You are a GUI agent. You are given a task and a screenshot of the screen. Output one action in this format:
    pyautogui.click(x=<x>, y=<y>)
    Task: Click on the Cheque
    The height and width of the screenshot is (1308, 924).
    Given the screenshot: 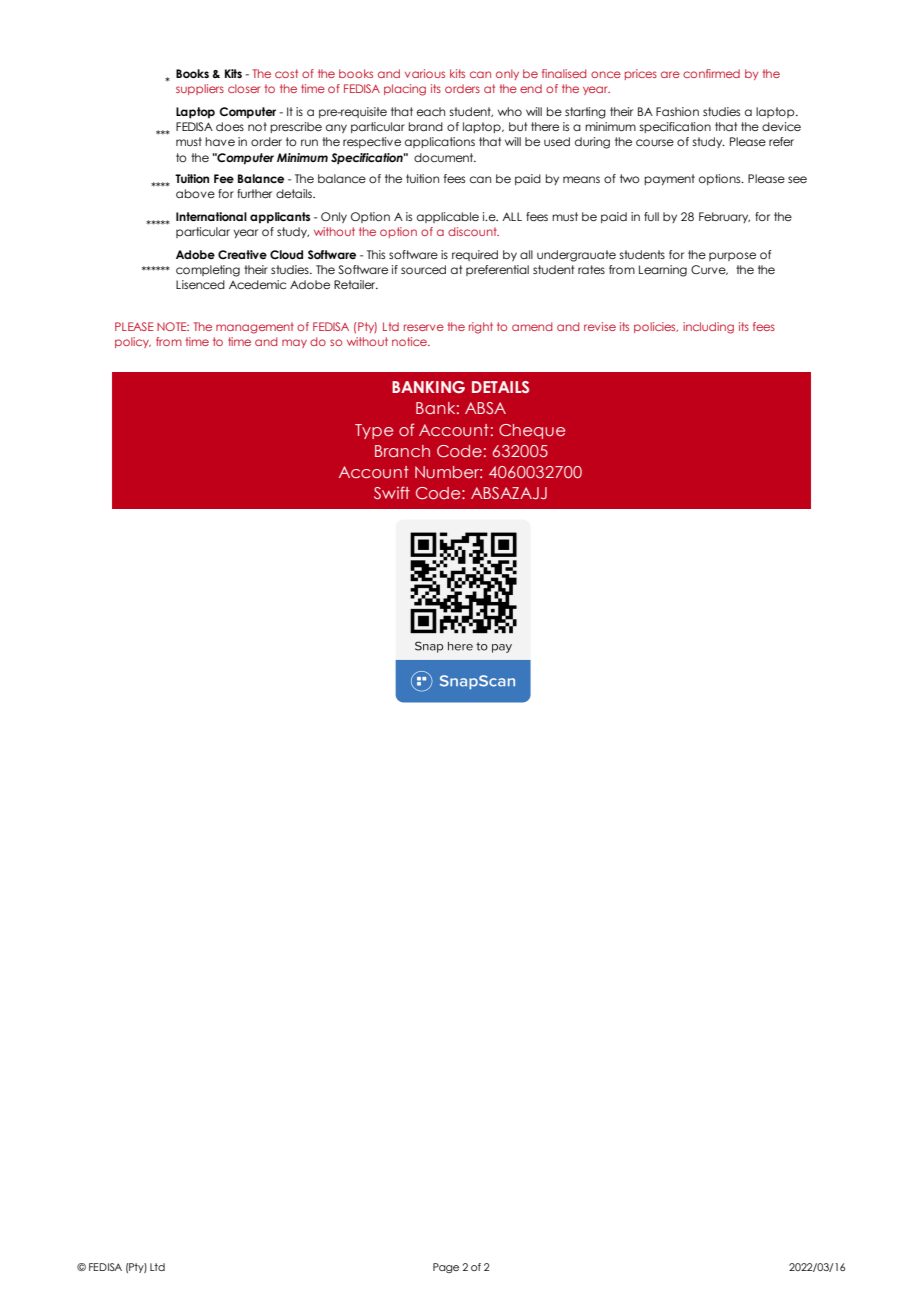 What is the action you would take?
    pyautogui.click(x=532, y=431)
